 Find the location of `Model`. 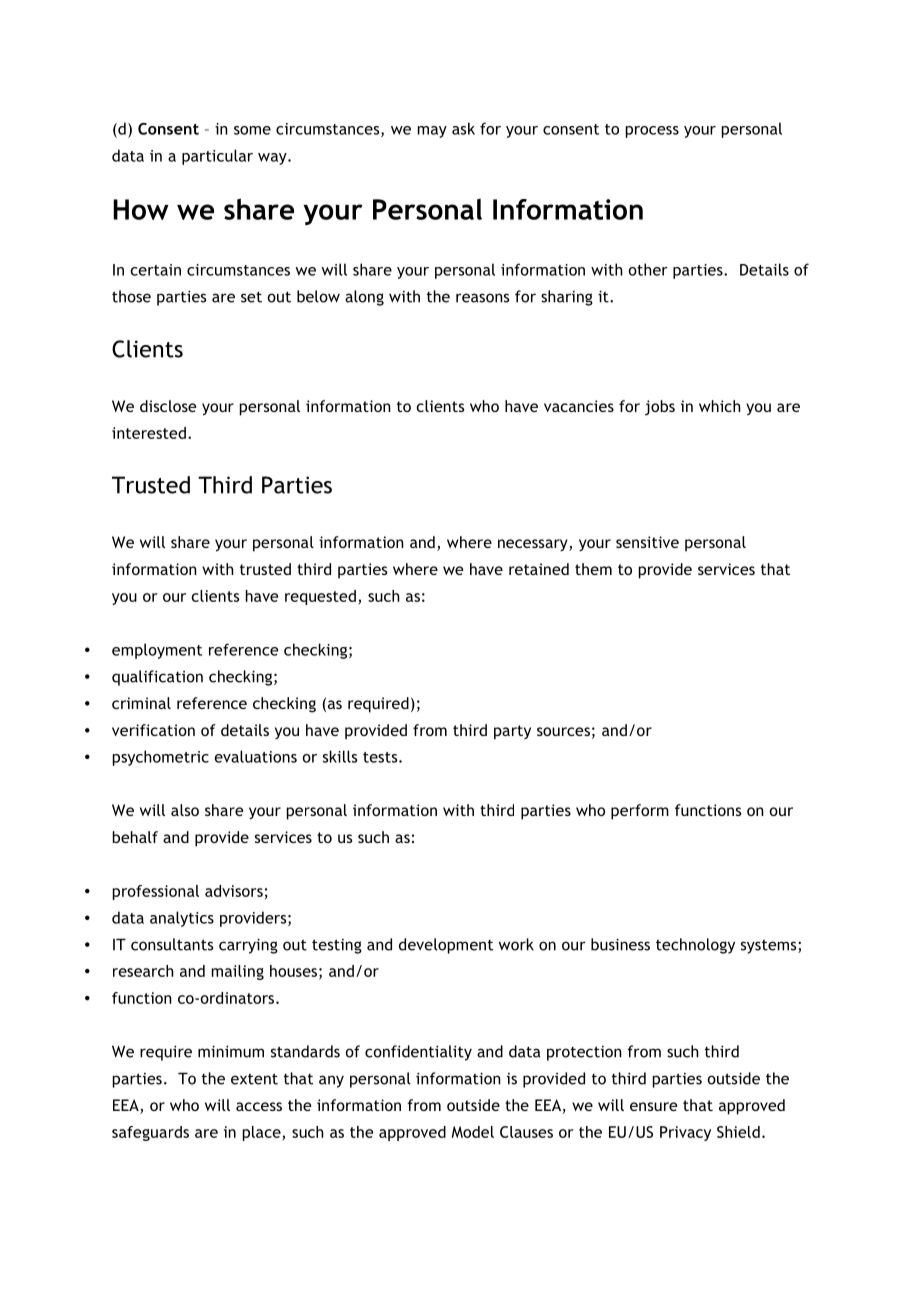

Model is located at coordinates (472, 1132).
